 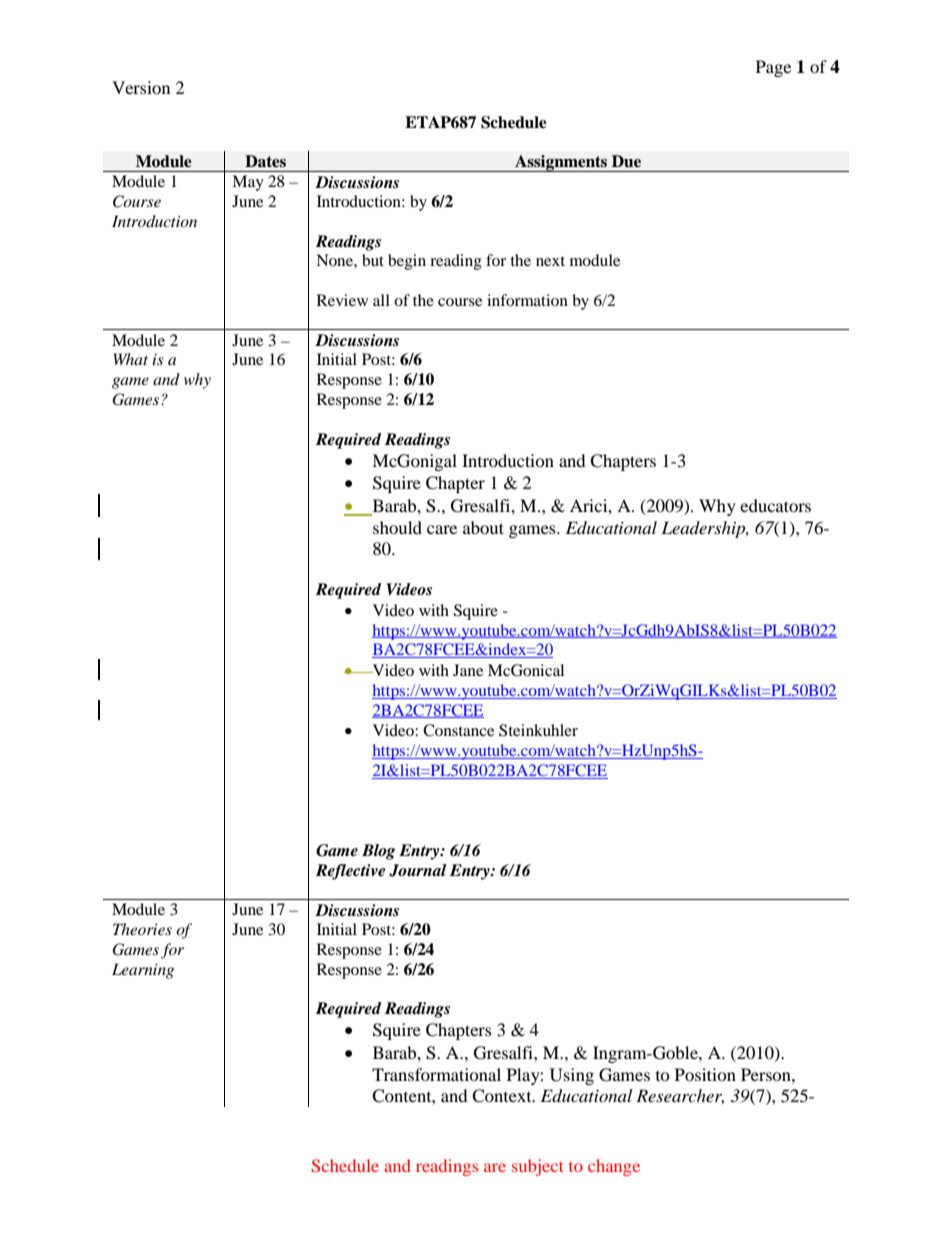 What do you see at coordinates (503, 1096) in the screenshot?
I see `Context` at bounding box center [503, 1096].
